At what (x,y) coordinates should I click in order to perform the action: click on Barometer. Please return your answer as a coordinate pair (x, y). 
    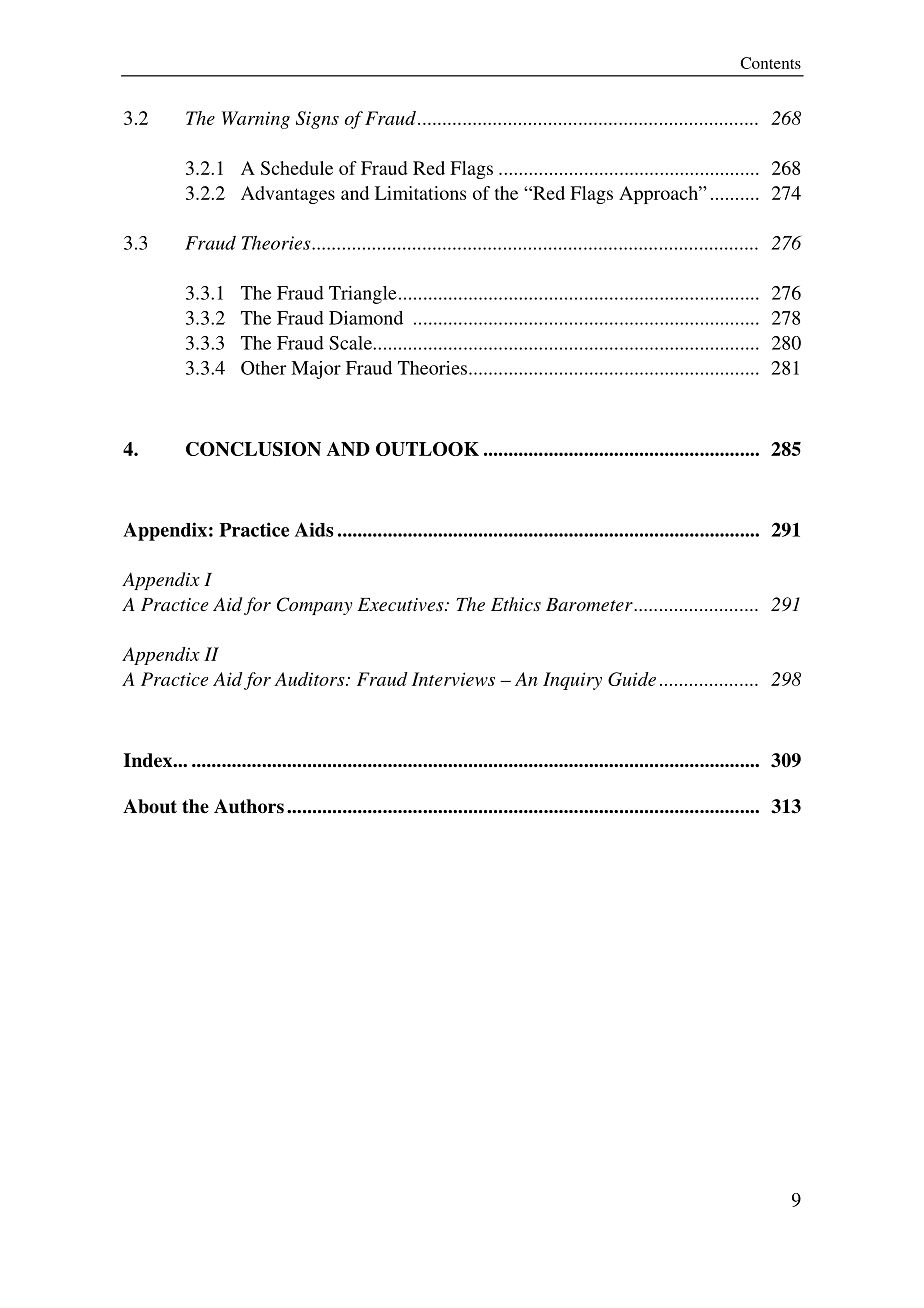
    Looking at the image, I should click on (590, 604).
